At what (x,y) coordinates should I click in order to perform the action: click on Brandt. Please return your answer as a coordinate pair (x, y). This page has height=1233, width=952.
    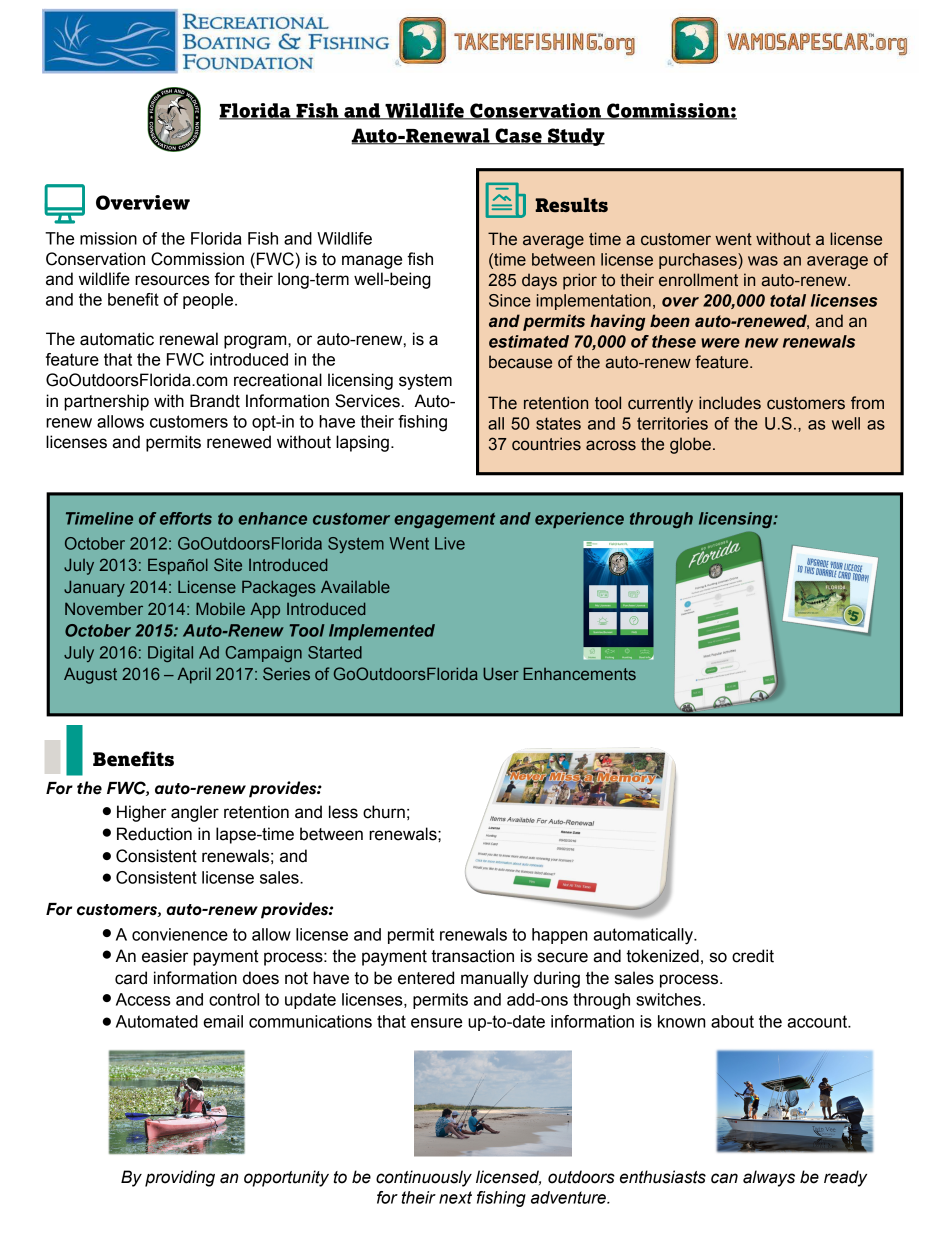
    Looking at the image, I should click on (215, 401).
